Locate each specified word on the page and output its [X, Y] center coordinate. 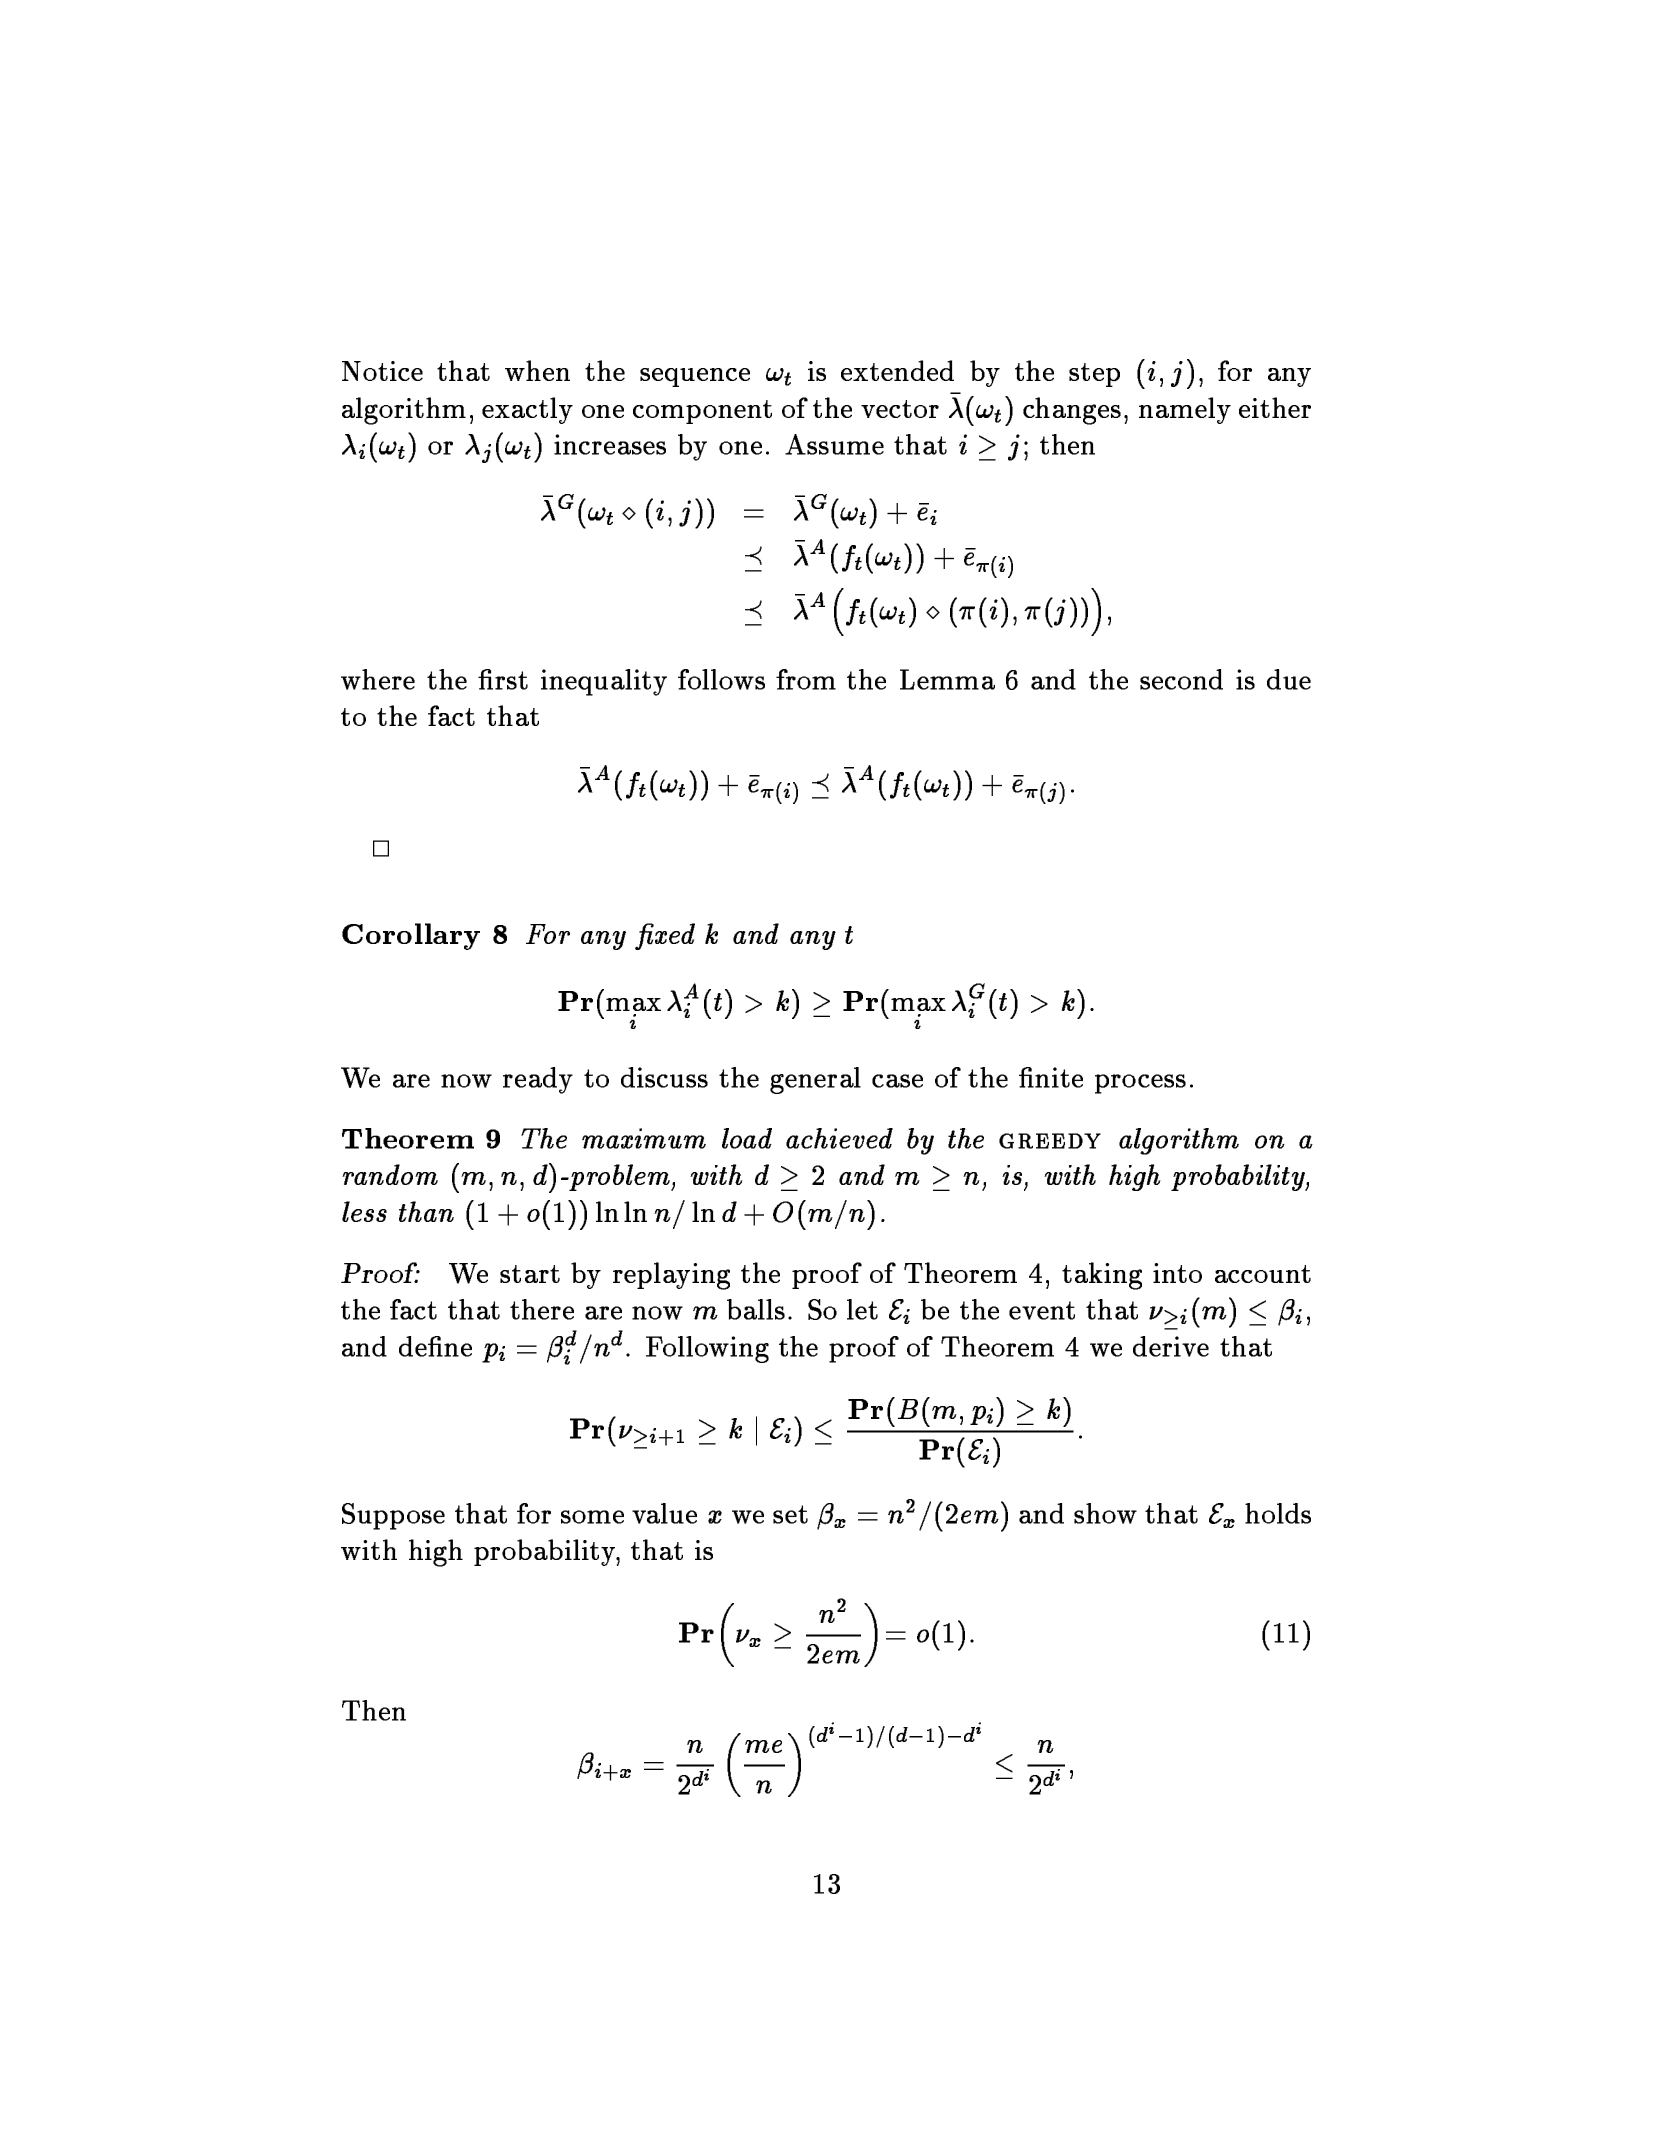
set [790, 1514]
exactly [527, 410]
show [1105, 1513]
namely [1185, 410]
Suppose [393, 1516]
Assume [834, 444]
